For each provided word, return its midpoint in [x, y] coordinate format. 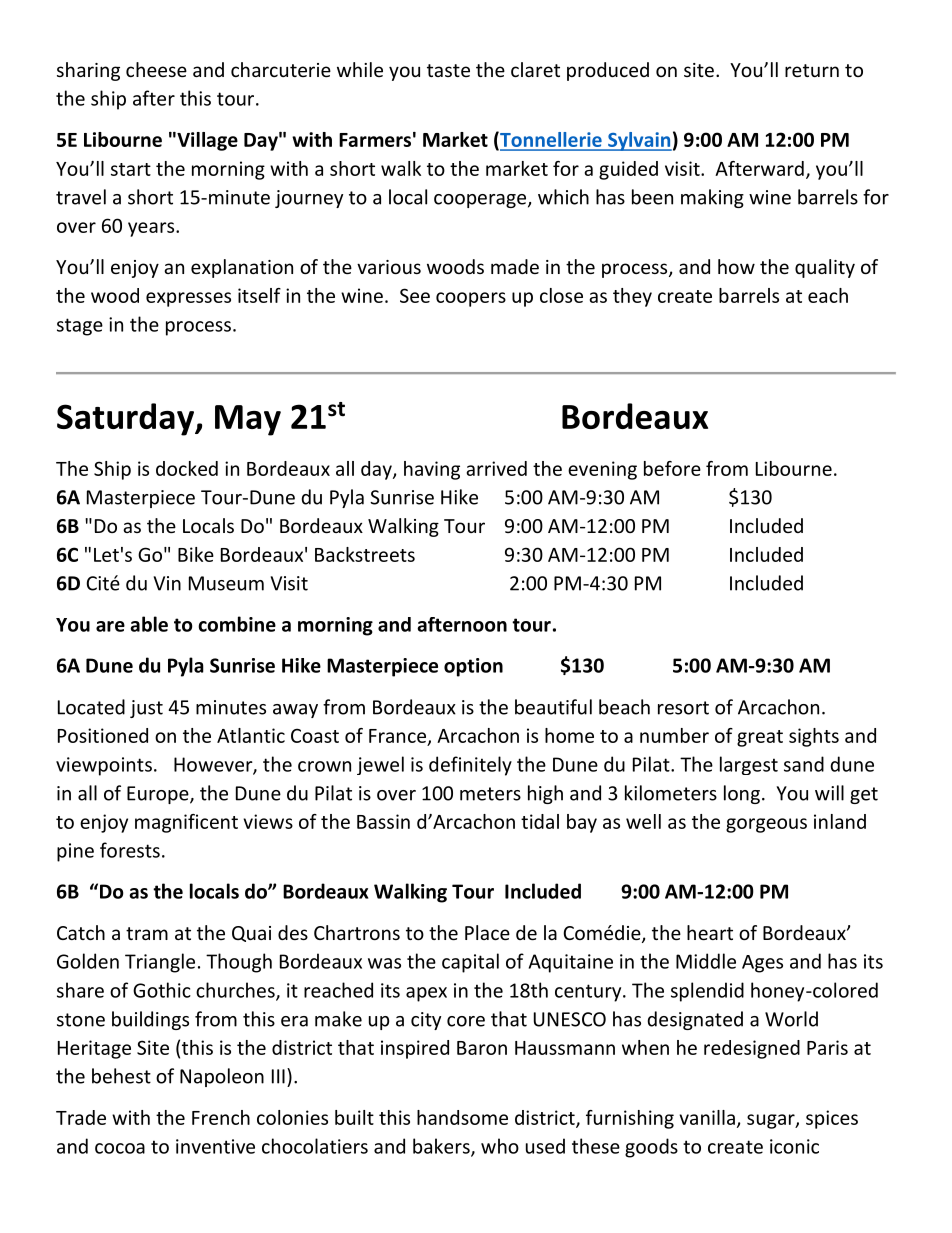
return [812, 70]
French [221, 1117]
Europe [159, 795]
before [672, 468]
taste [448, 70]
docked [187, 468]
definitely [470, 766]
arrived [496, 468]
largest [749, 765]
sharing [88, 71]
